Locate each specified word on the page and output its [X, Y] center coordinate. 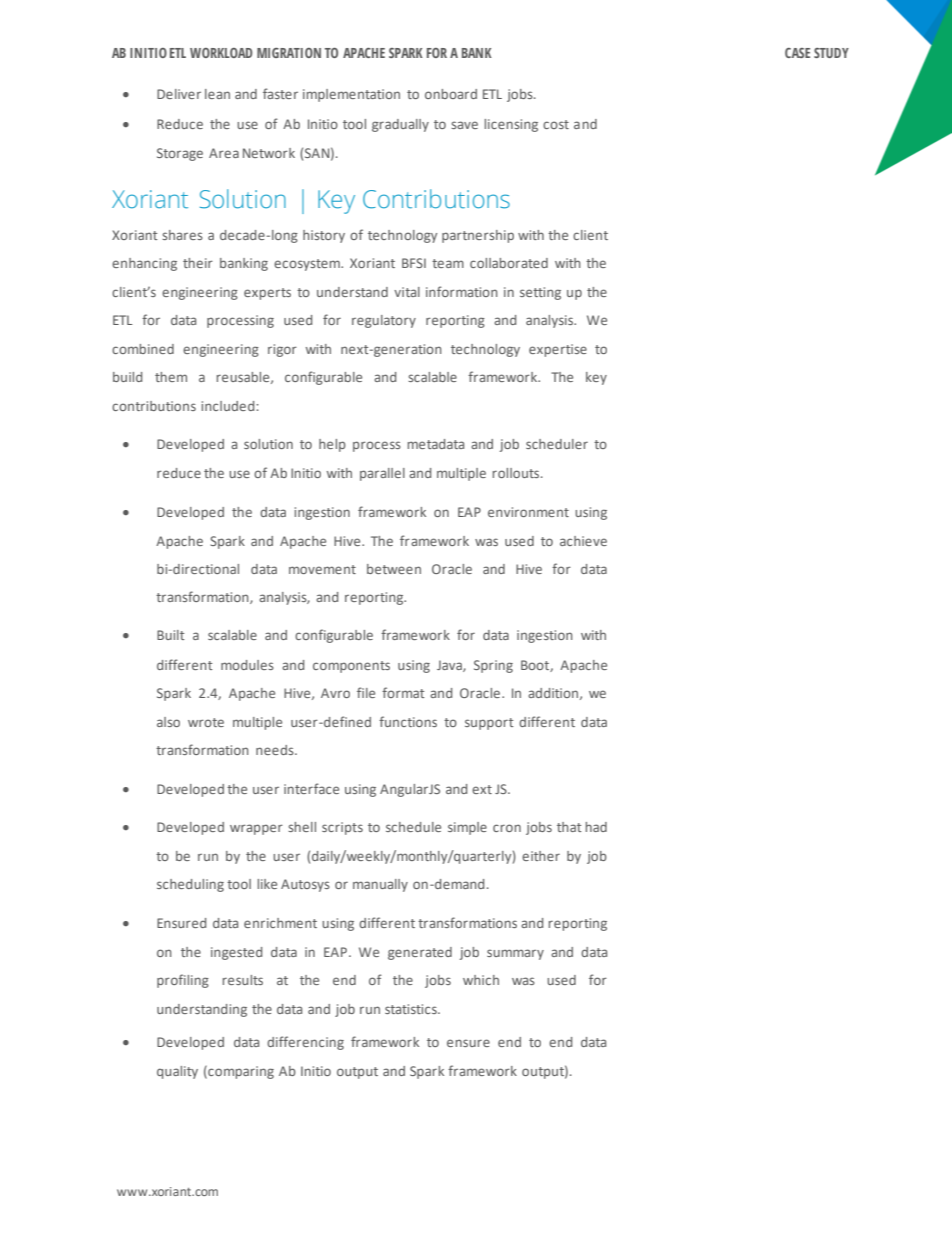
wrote [206, 722]
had [596, 827]
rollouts [517, 473]
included [229, 406]
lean [217, 94]
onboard [451, 94]
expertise [558, 350]
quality [177, 1072]
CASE [797, 53]
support [489, 724]
